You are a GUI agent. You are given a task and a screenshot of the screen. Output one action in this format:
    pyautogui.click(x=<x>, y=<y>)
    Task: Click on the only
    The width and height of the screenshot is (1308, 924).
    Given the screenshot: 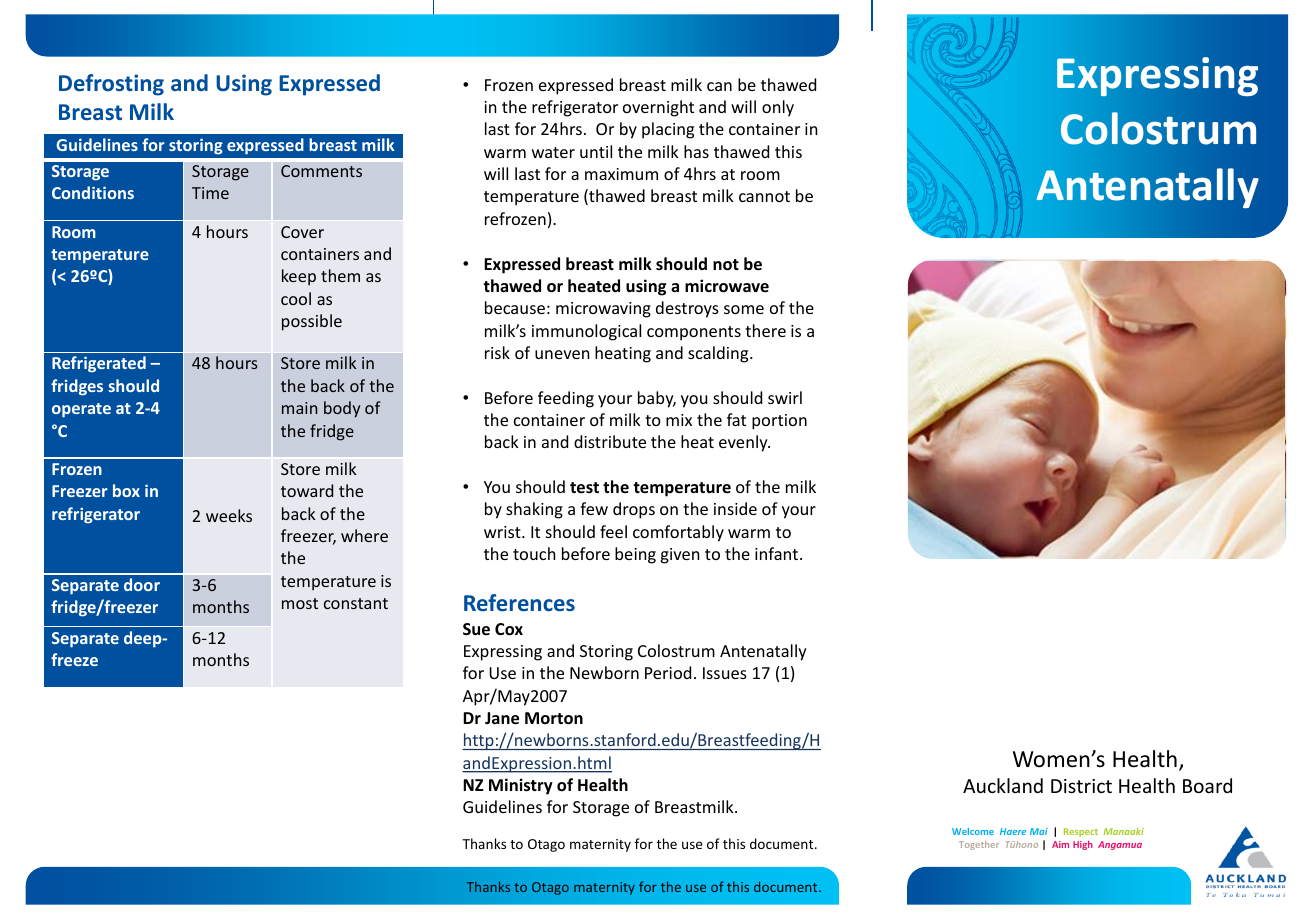 What is the action you would take?
    pyautogui.click(x=778, y=108)
